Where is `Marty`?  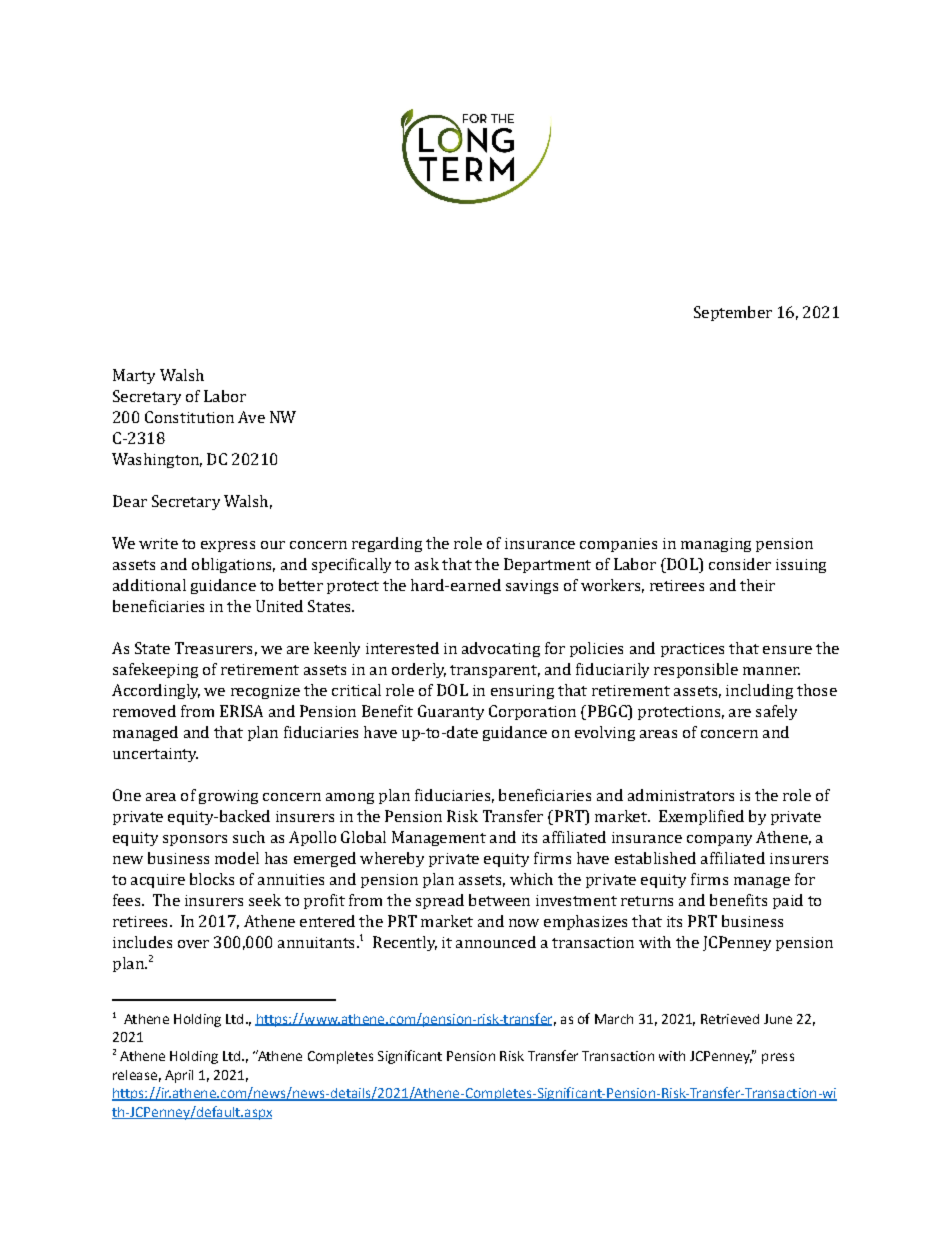 Marty is located at coordinates (134, 376).
